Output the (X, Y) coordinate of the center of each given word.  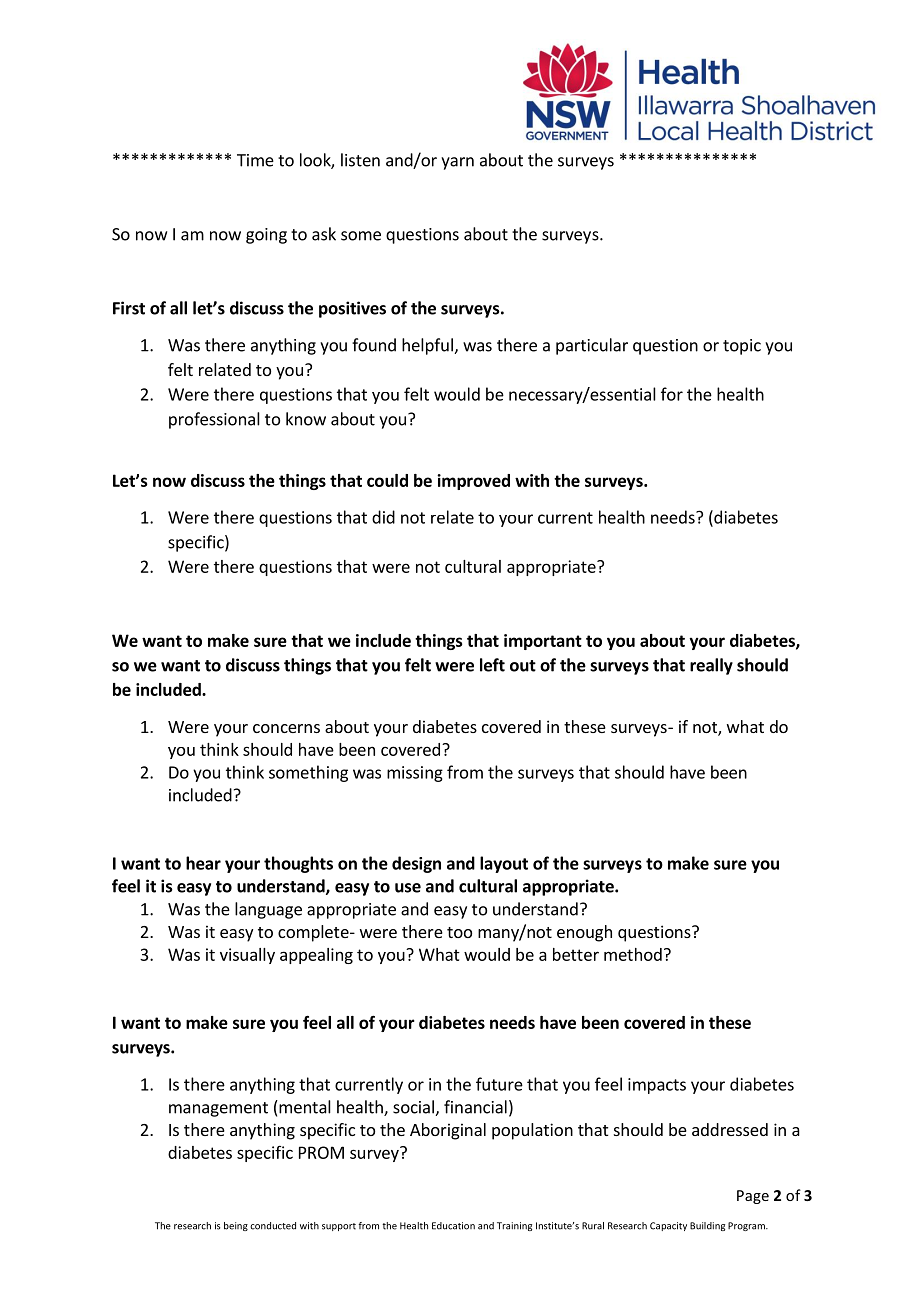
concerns (286, 728)
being (236, 1226)
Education (453, 1226)
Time (255, 160)
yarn (457, 163)
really (711, 666)
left (492, 665)
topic (742, 347)
